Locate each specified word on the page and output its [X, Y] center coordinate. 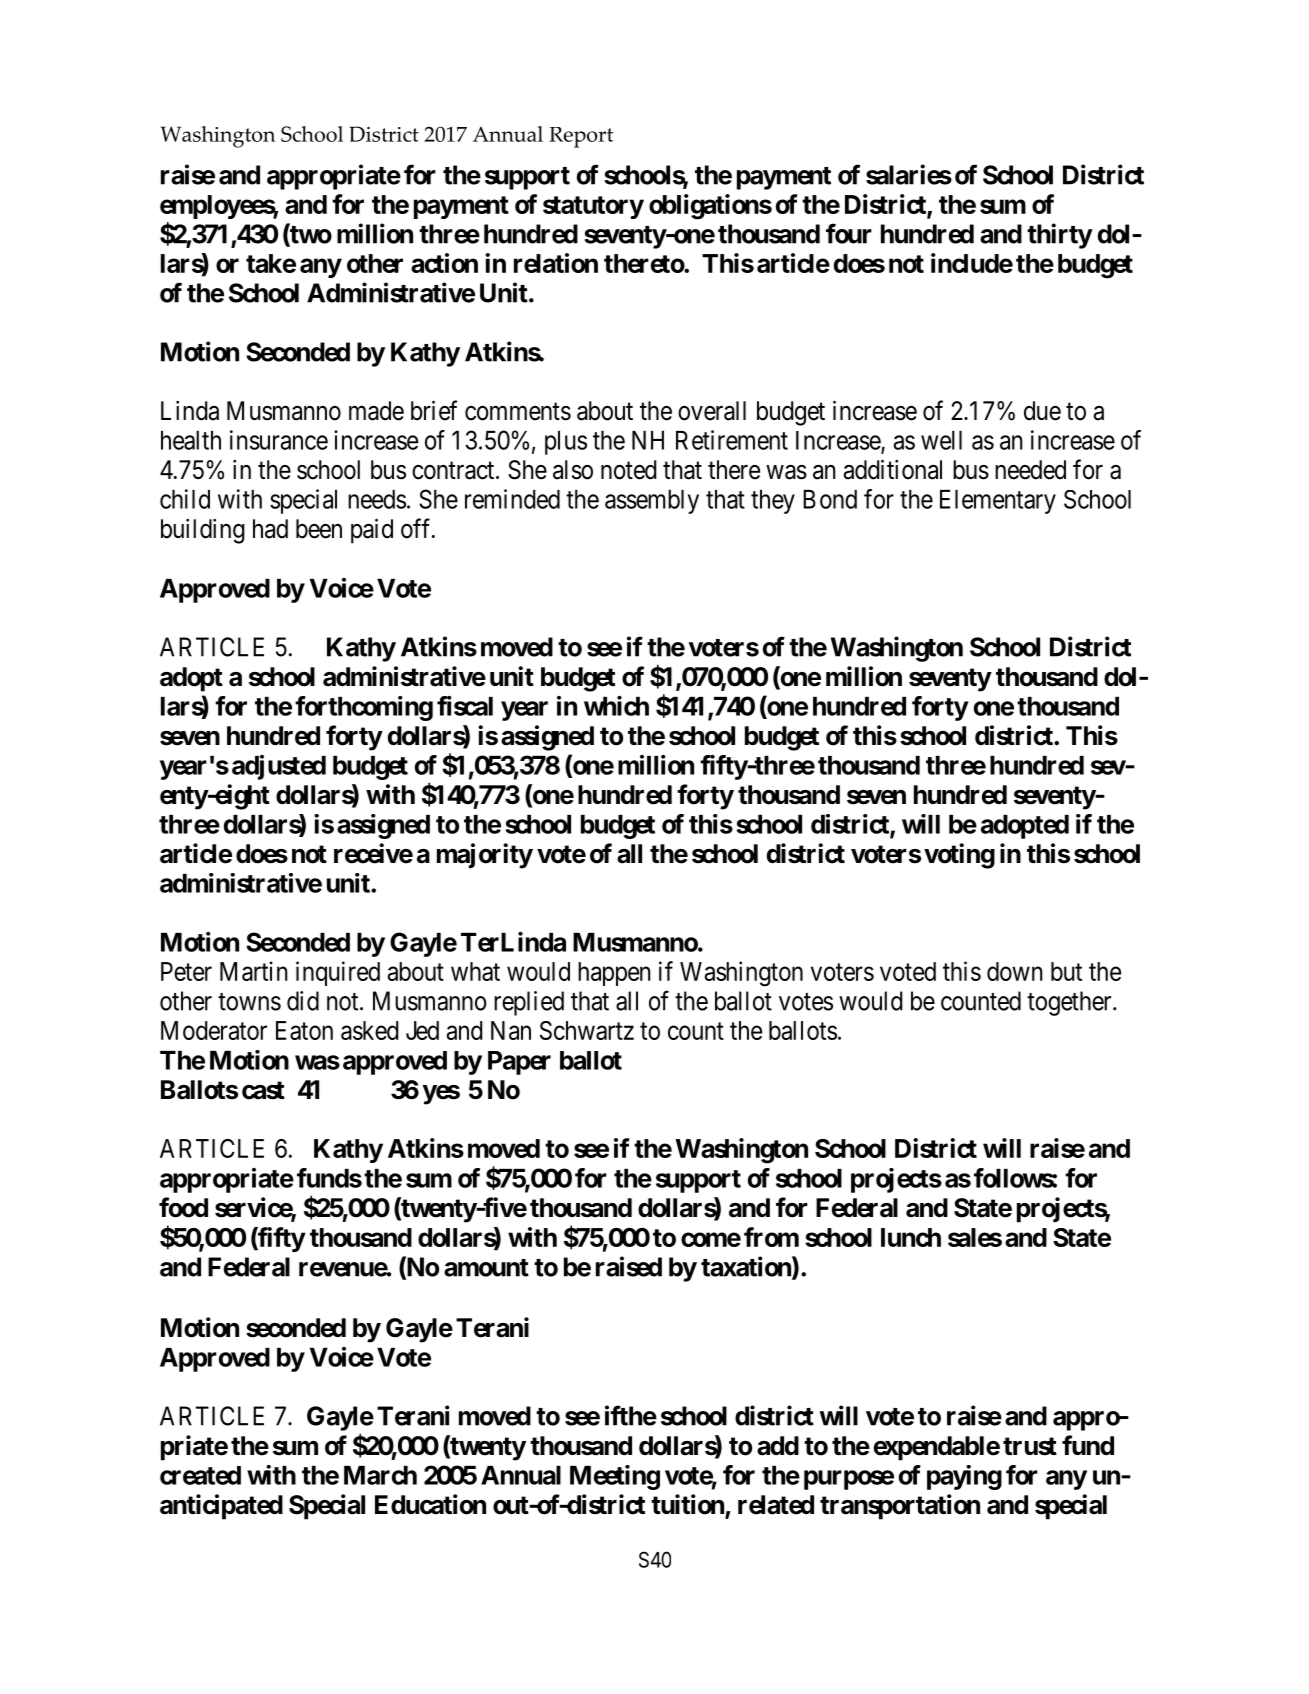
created [200, 1475]
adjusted [279, 767]
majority [485, 856]
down [1015, 971]
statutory [593, 207]
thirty [1059, 236]
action [444, 263]
